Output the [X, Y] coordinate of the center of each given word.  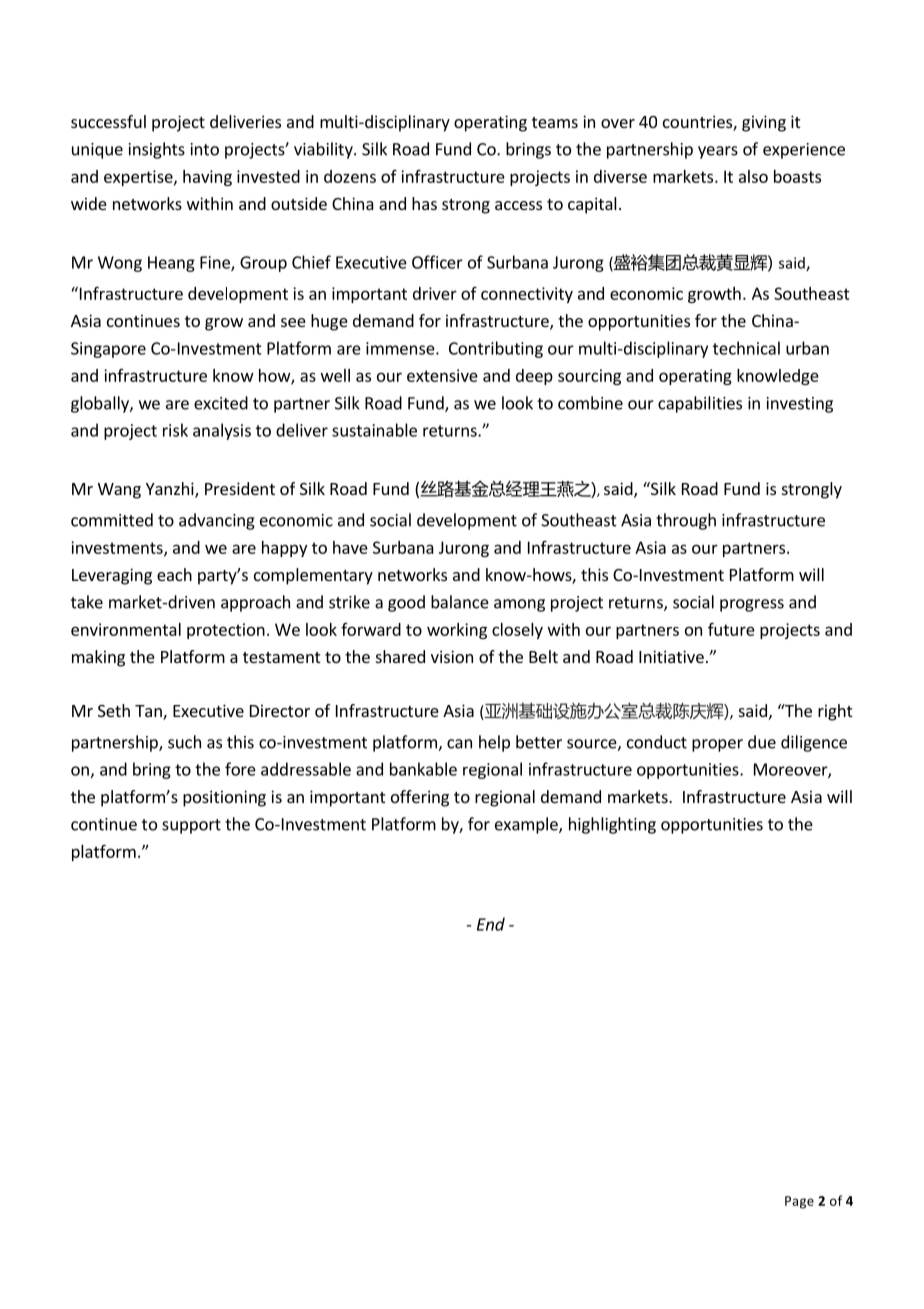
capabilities [700, 404]
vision [452, 656]
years [718, 152]
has [424, 203]
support [191, 826]
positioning [224, 798]
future [731, 629]
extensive [442, 375]
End [491, 924]
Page [799, 1202]
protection [226, 631]
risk [175, 430]
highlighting [612, 825]
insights [157, 150]
